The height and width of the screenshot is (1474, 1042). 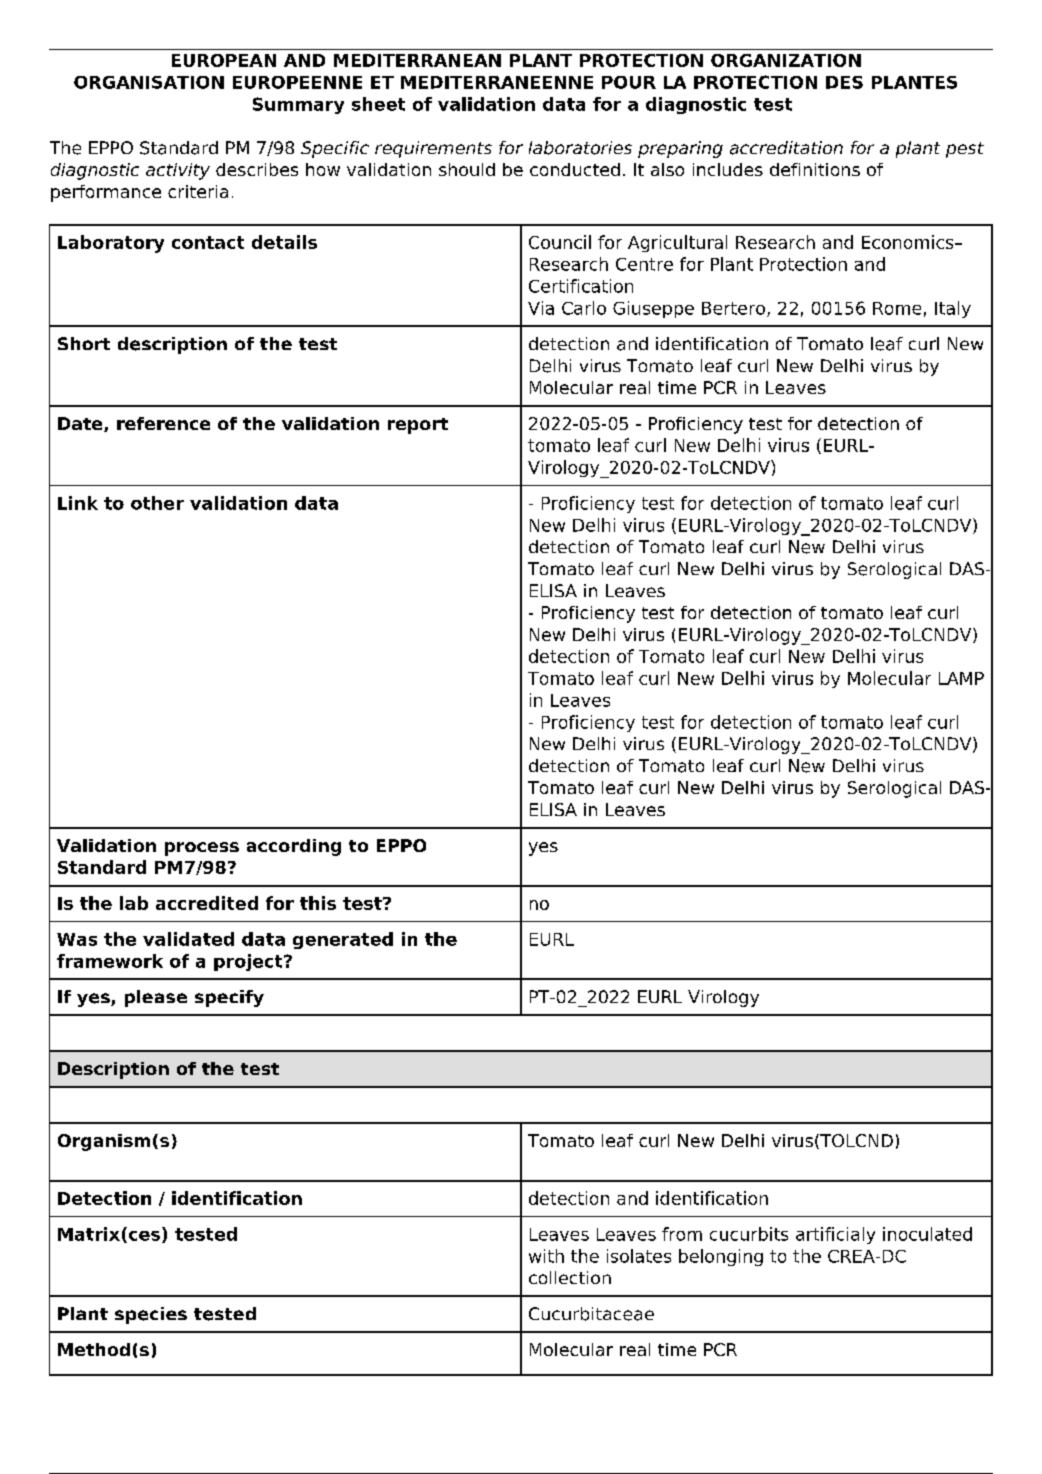 What do you see at coordinates (546, 1256) in the screenshot?
I see `with` at bounding box center [546, 1256].
